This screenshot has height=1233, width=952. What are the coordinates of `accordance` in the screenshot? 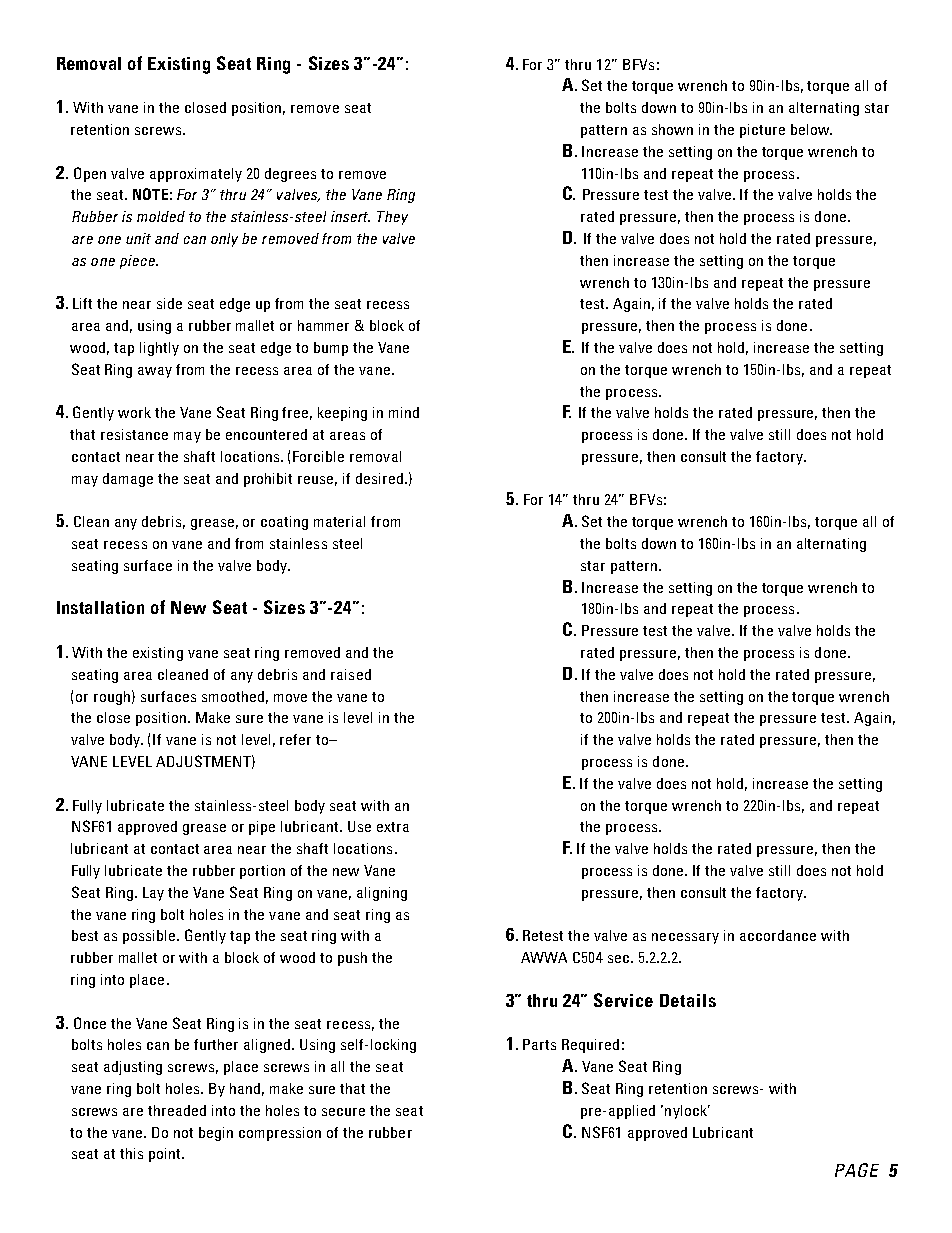 It's located at (778, 935).
